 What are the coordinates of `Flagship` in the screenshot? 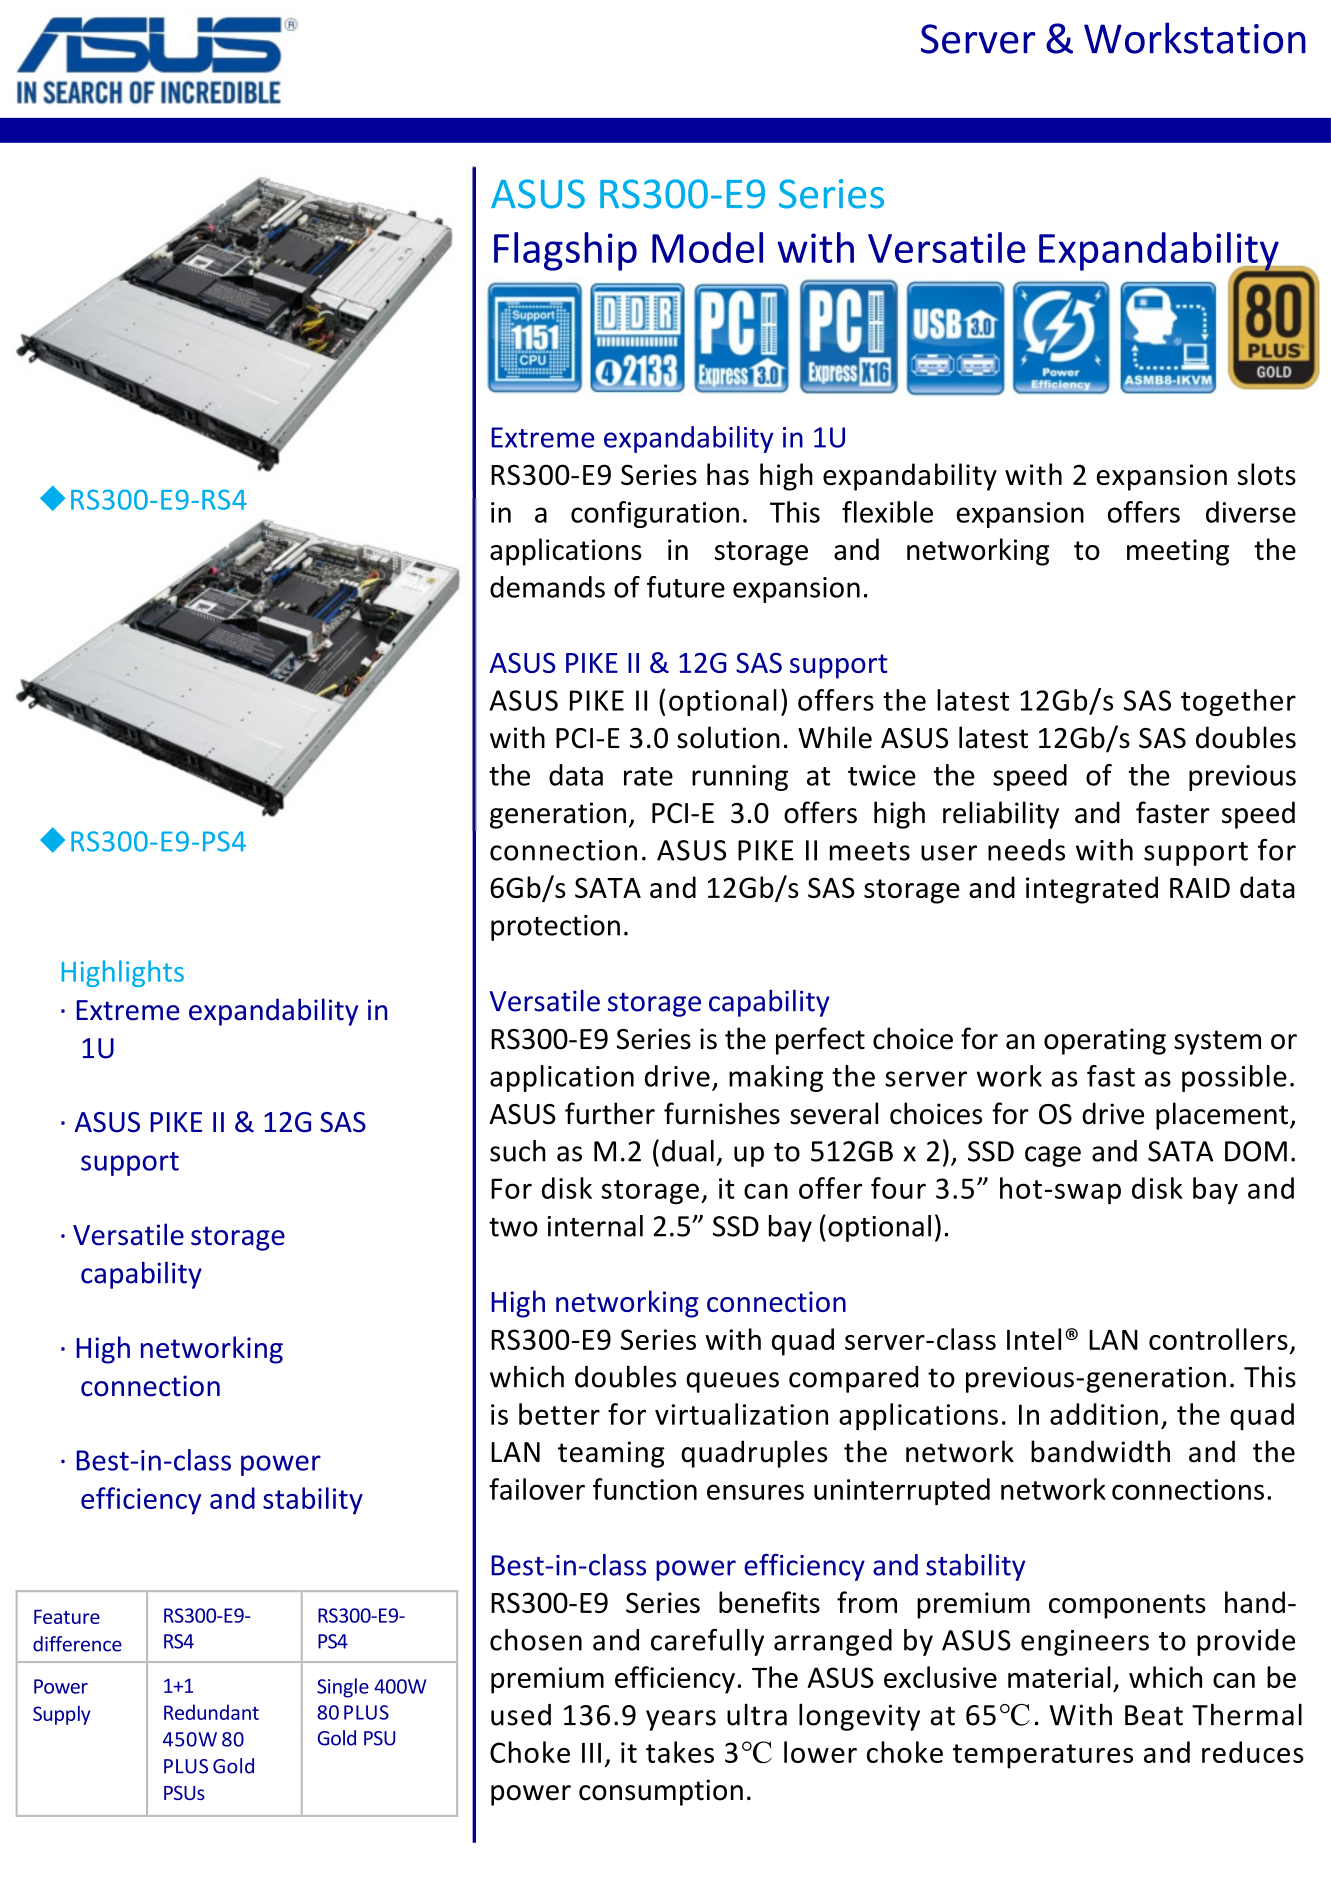 It's located at (565, 251).
